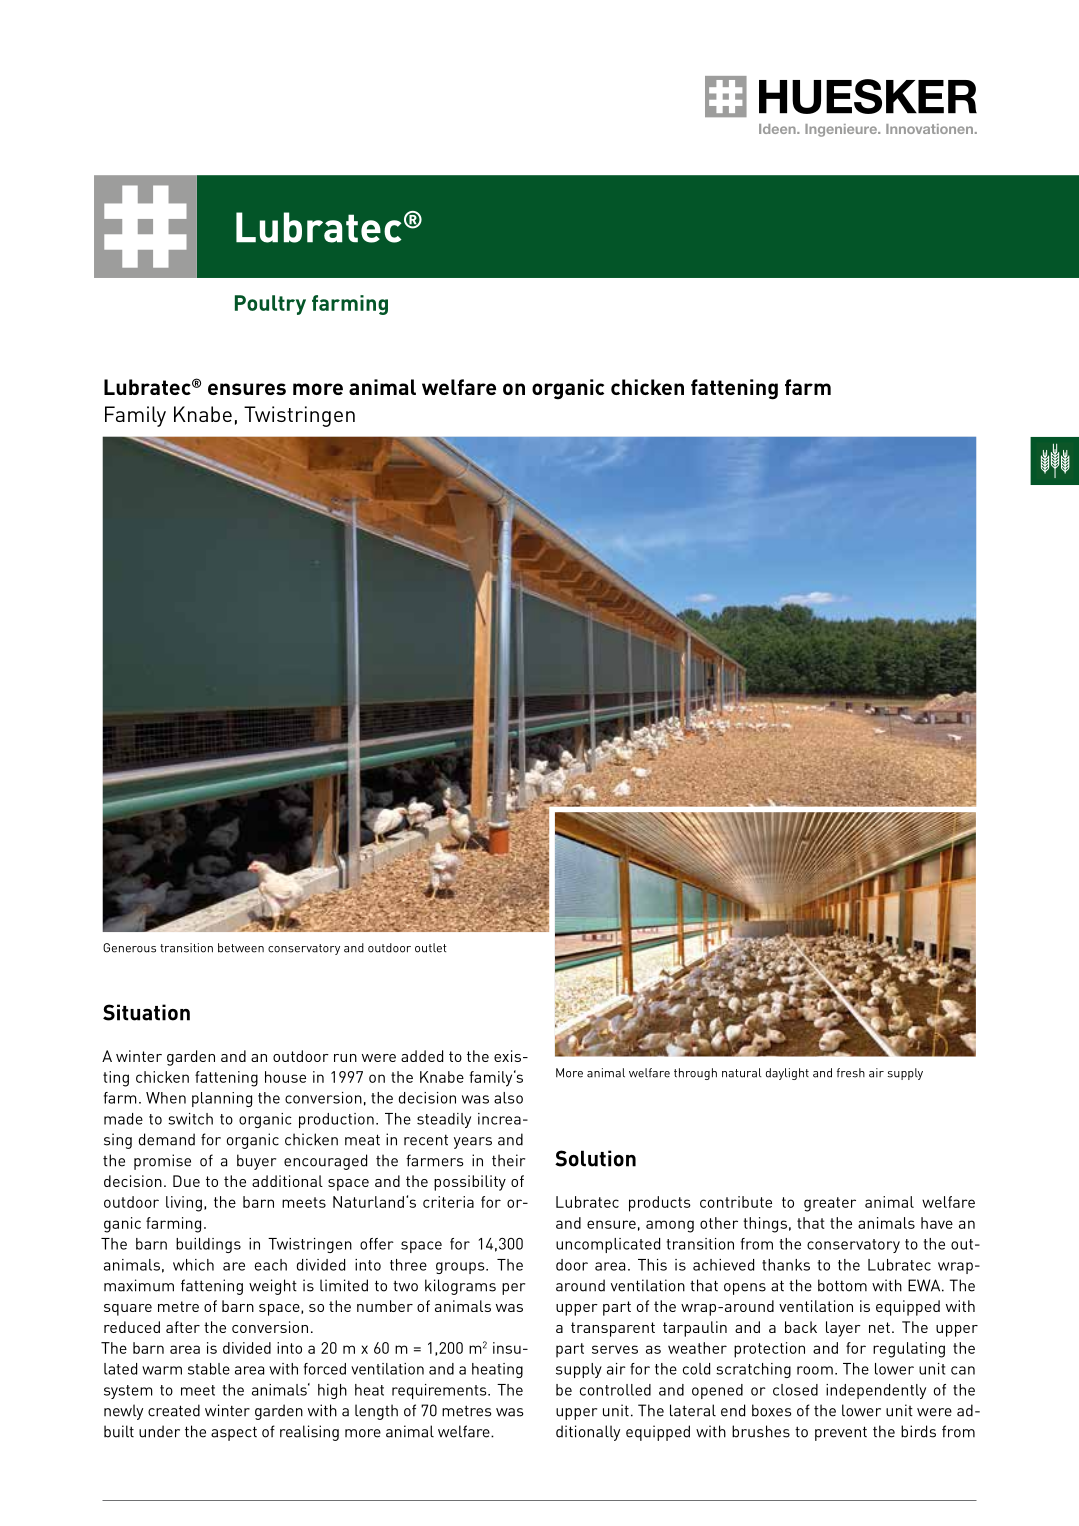 This document has height=1526, width=1079. I want to click on bottom, so click(842, 1285).
